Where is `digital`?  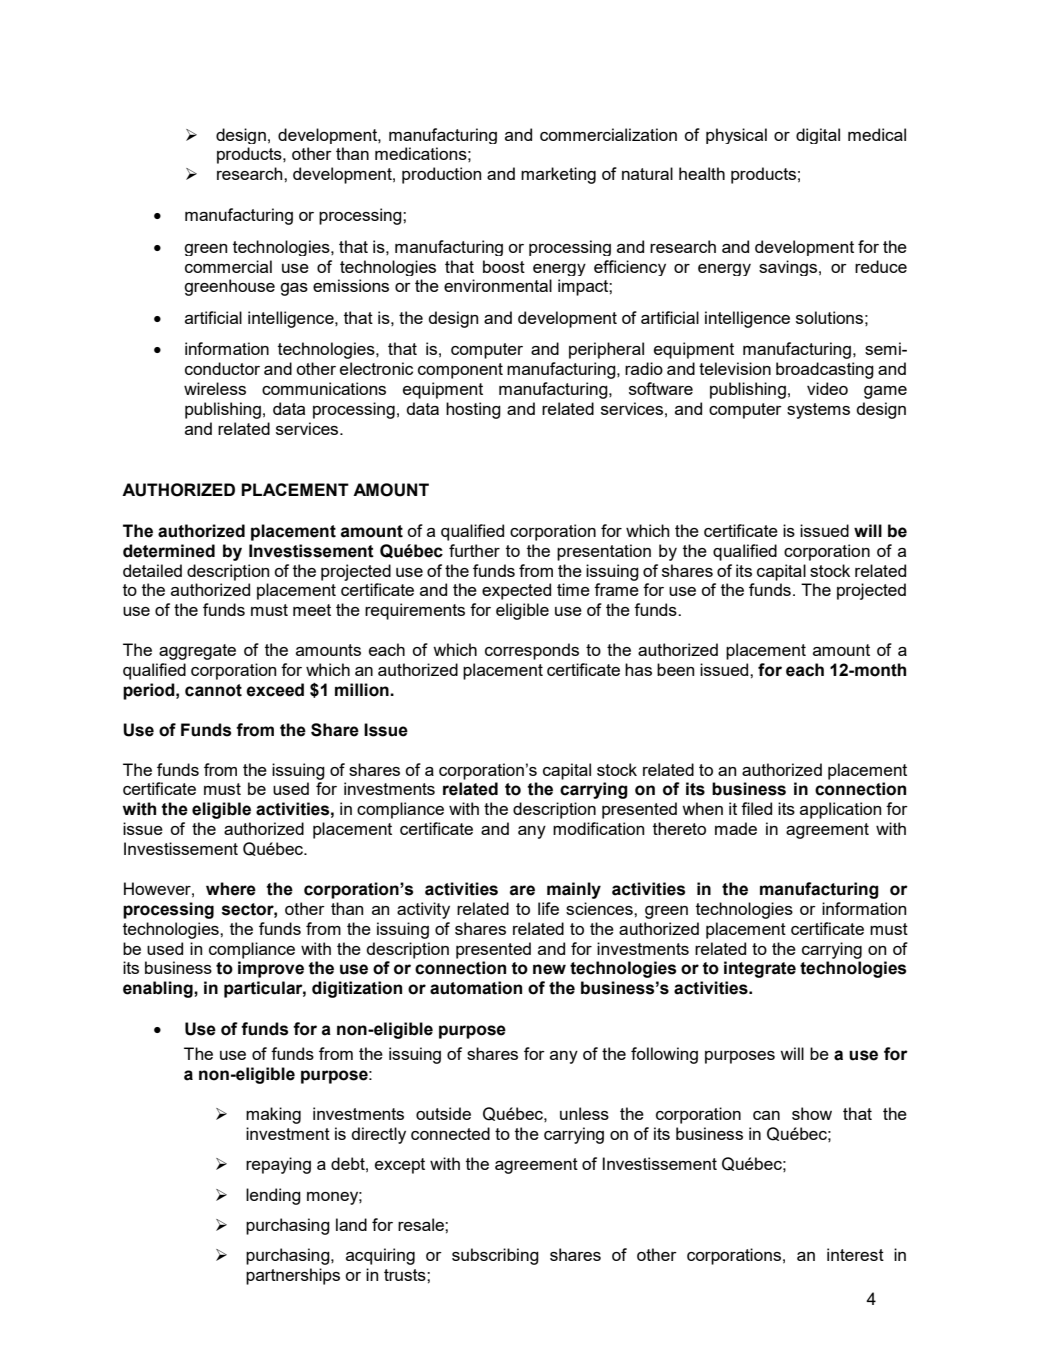 digital is located at coordinates (818, 136).
